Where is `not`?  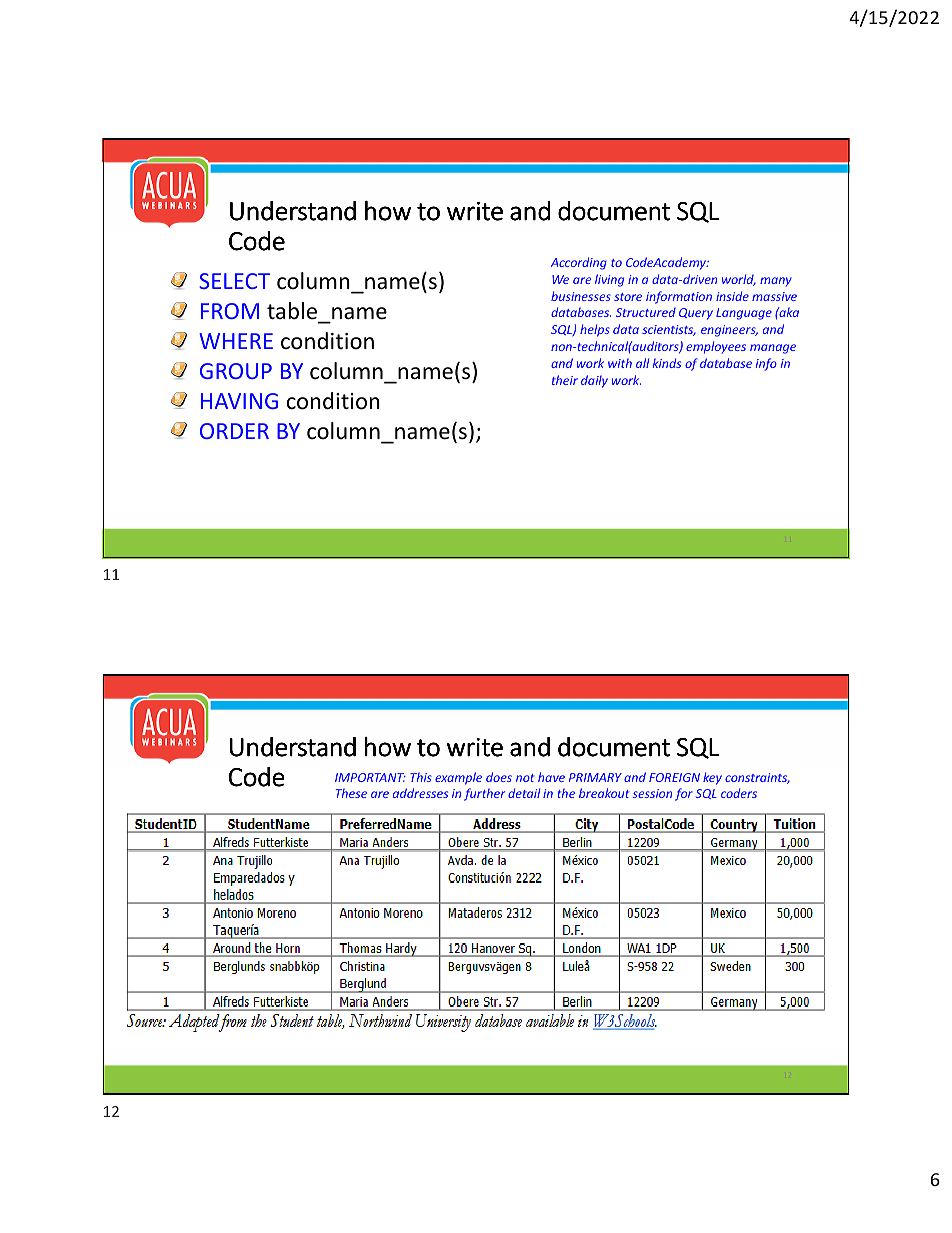 not is located at coordinates (525, 778).
